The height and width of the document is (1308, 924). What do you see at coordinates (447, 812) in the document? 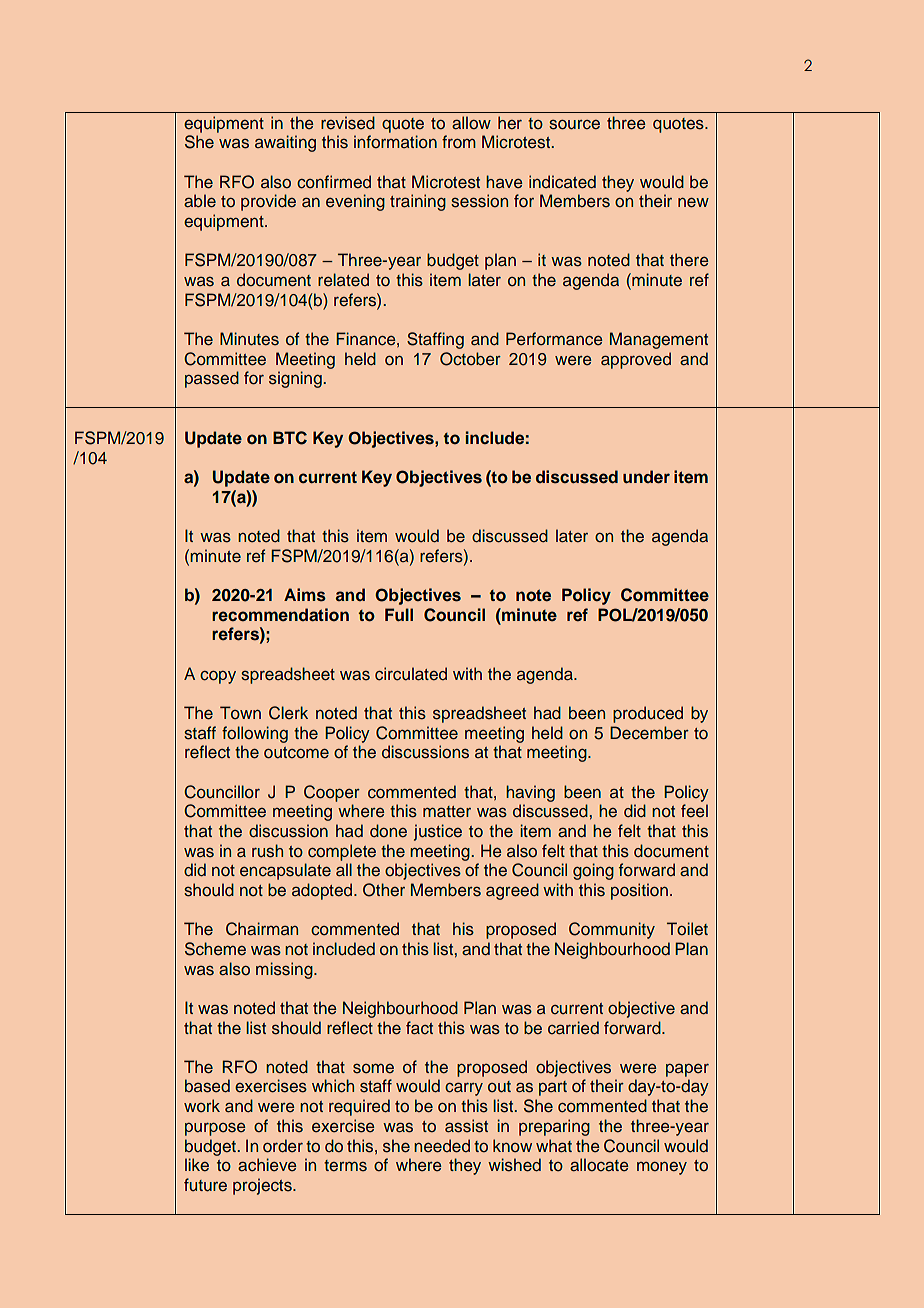
I see `matter` at bounding box center [447, 812].
